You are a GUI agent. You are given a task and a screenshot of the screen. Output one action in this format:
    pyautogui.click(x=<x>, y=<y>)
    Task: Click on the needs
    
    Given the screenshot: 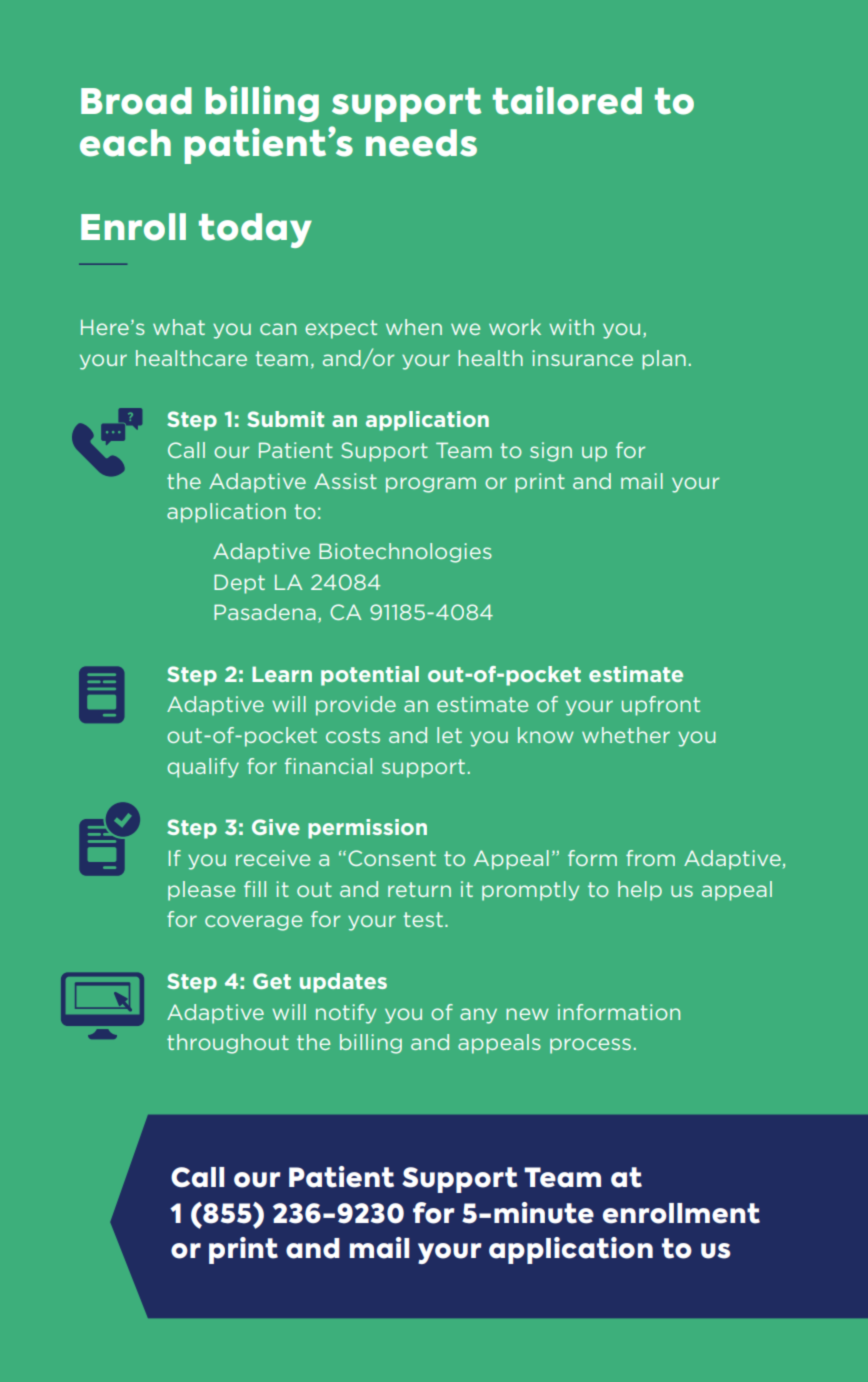 What is the action you would take?
    pyautogui.click(x=421, y=143)
